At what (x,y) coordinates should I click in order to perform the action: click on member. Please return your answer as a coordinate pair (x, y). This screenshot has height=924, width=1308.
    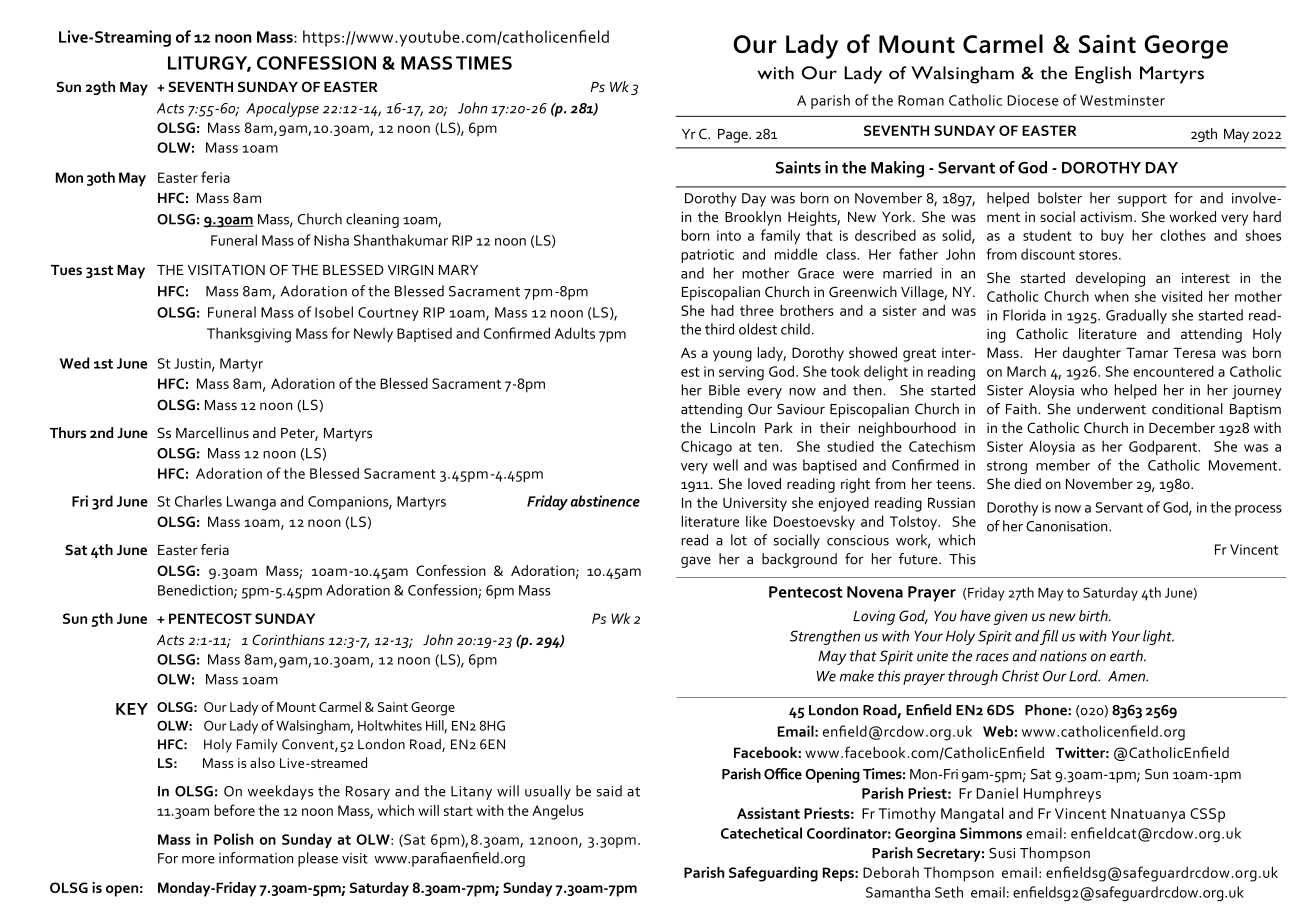
    Looking at the image, I should click on (1063, 465).
